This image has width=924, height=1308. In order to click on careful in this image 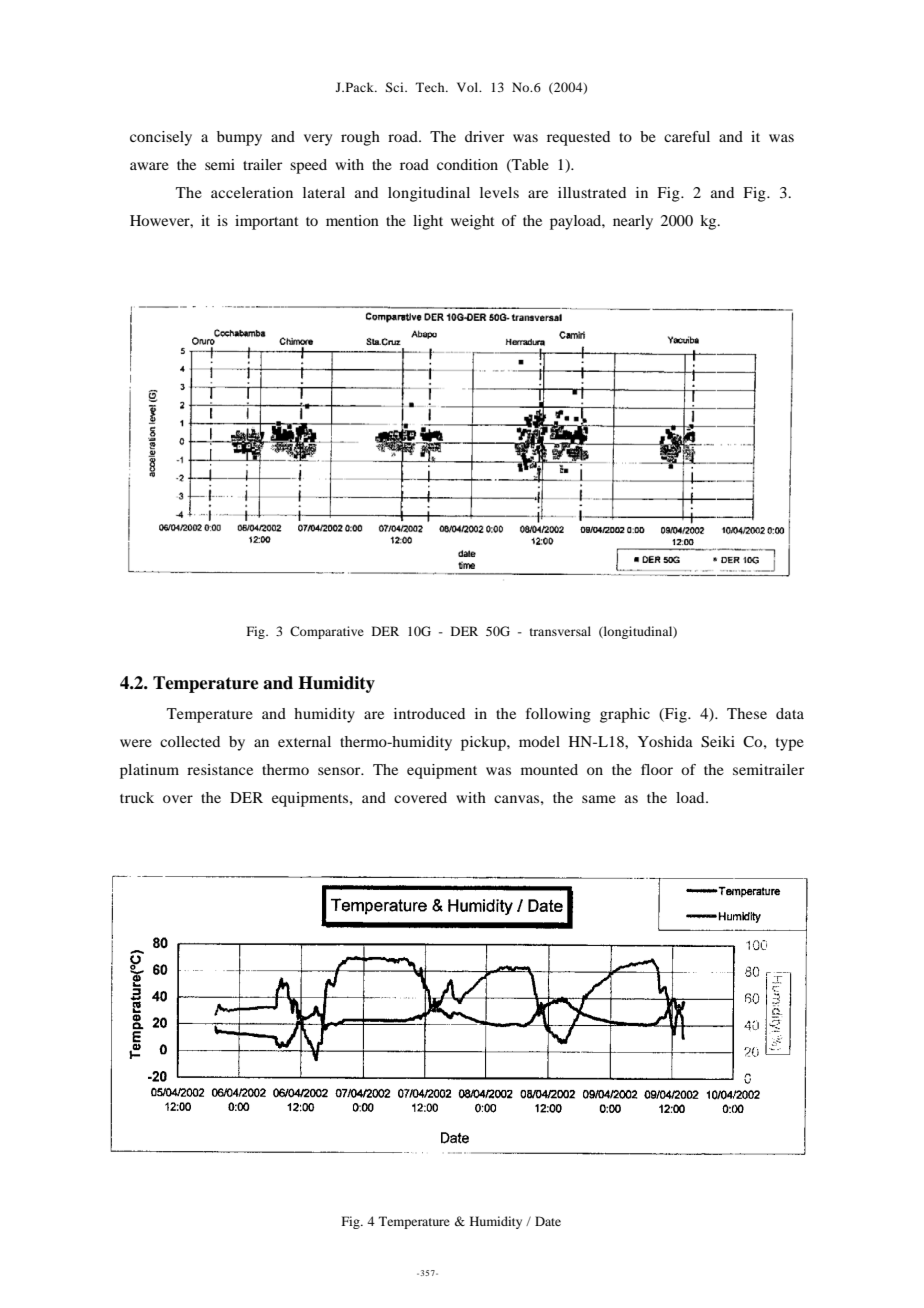, I will do `click(687, 136)`.
